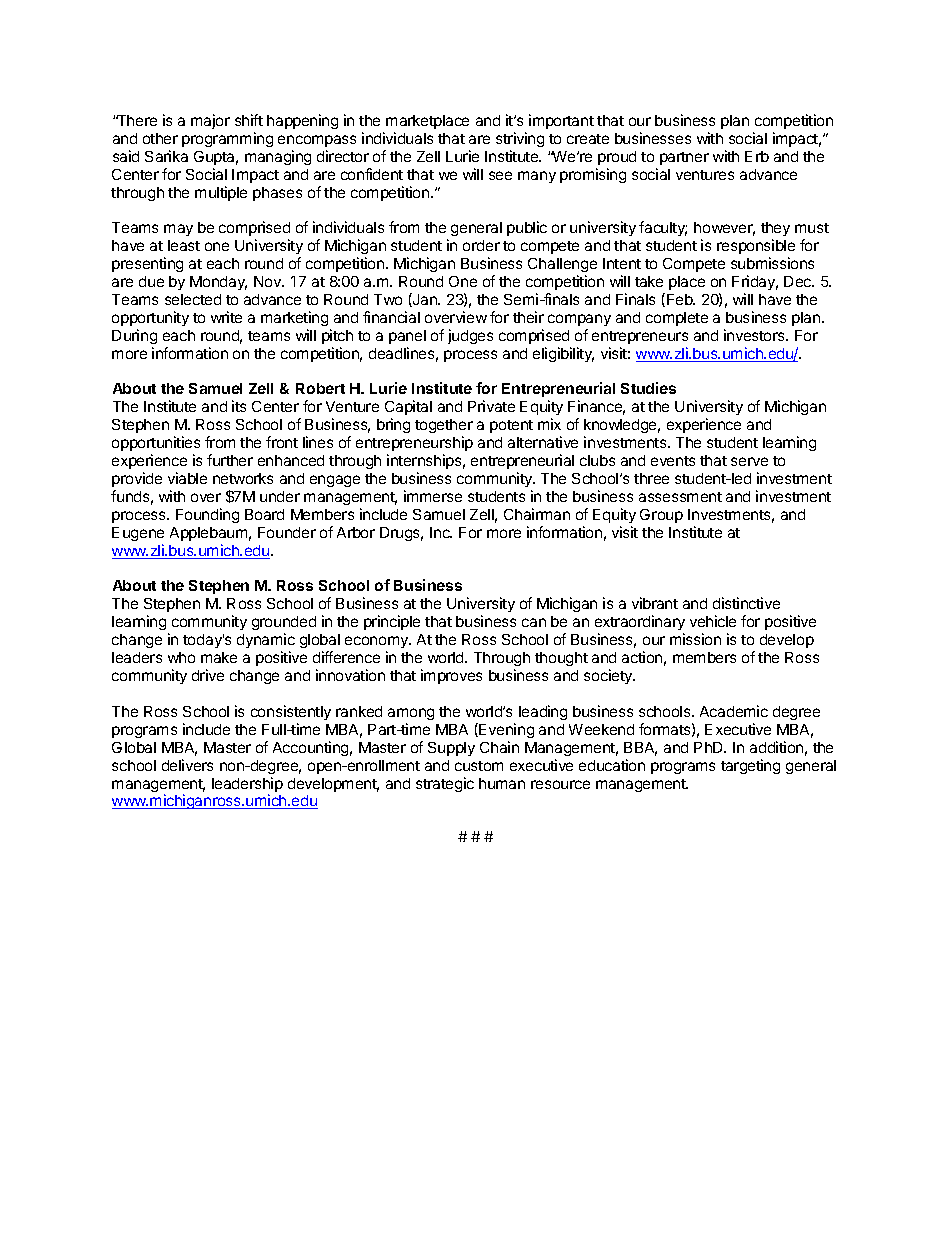 The image size is (952, 1233). Describe the element at coordinates (425, 300) in the screenshot. I see `Jan` at that location.
